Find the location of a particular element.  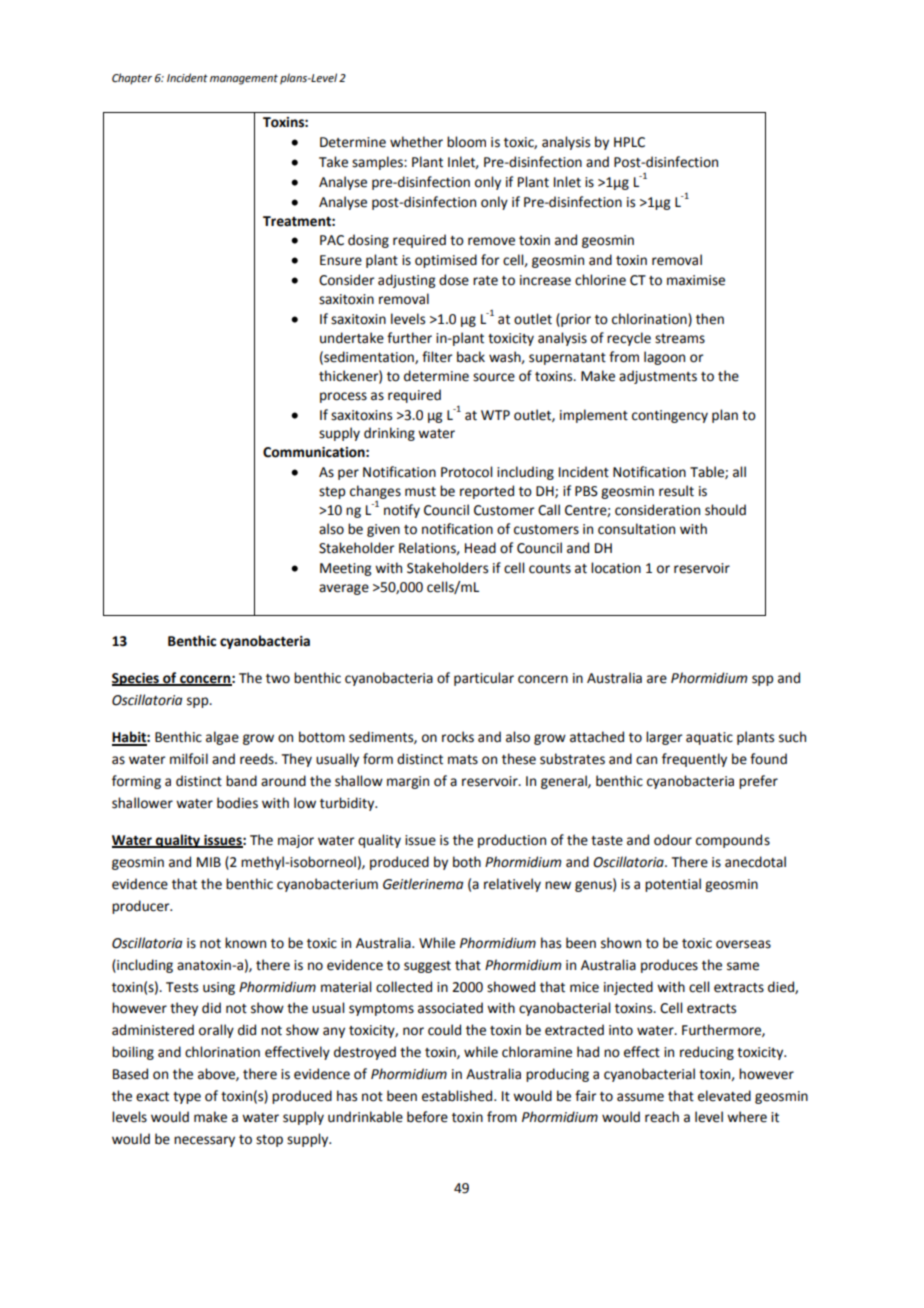

process is located at coordinates (343, 397).
